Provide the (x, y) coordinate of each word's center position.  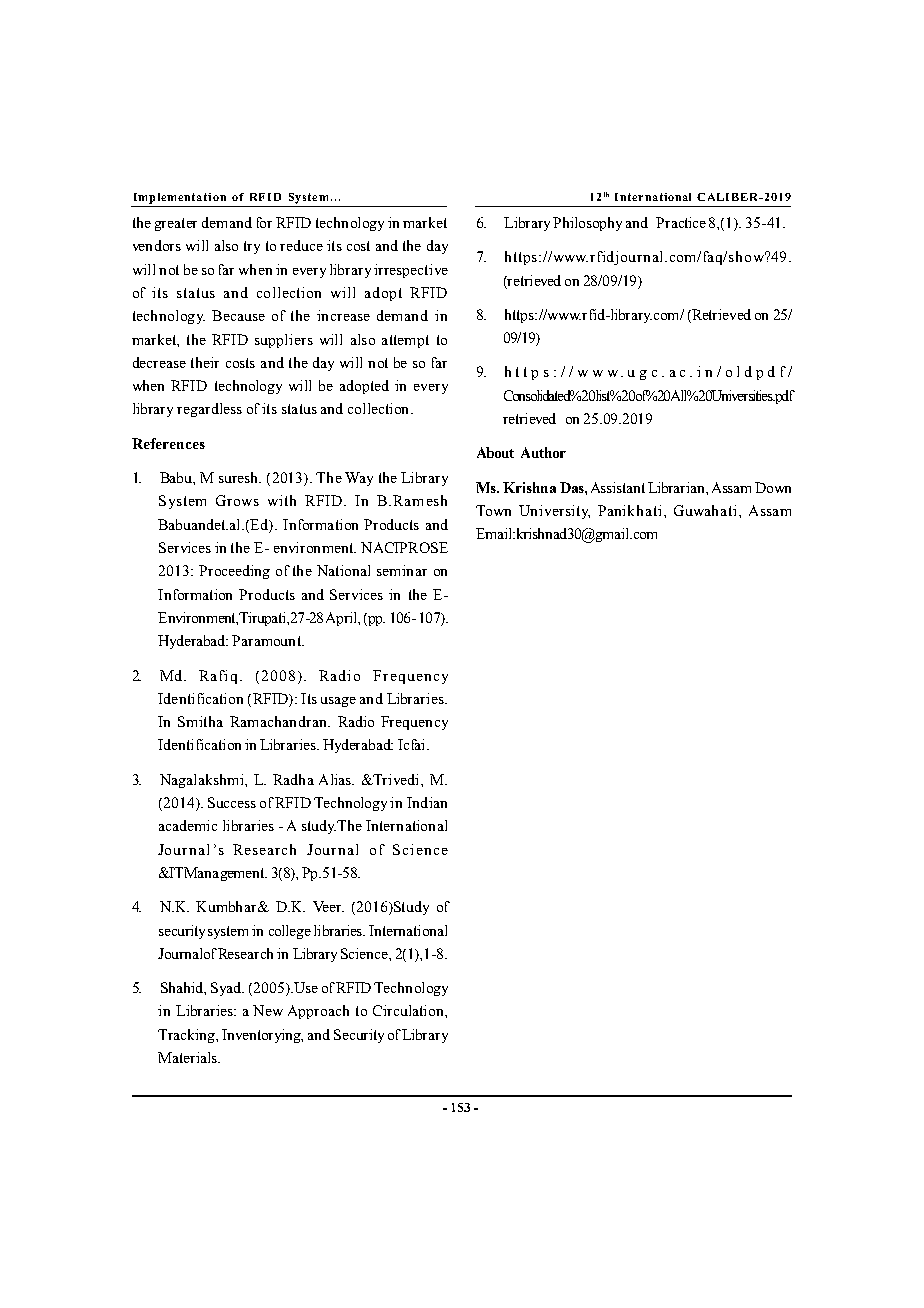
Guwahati (705, 510)
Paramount (267, 640)
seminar (402, 570)
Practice (681, 222)
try (252, 247)
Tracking (187, 1036)
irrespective (411, 271)
